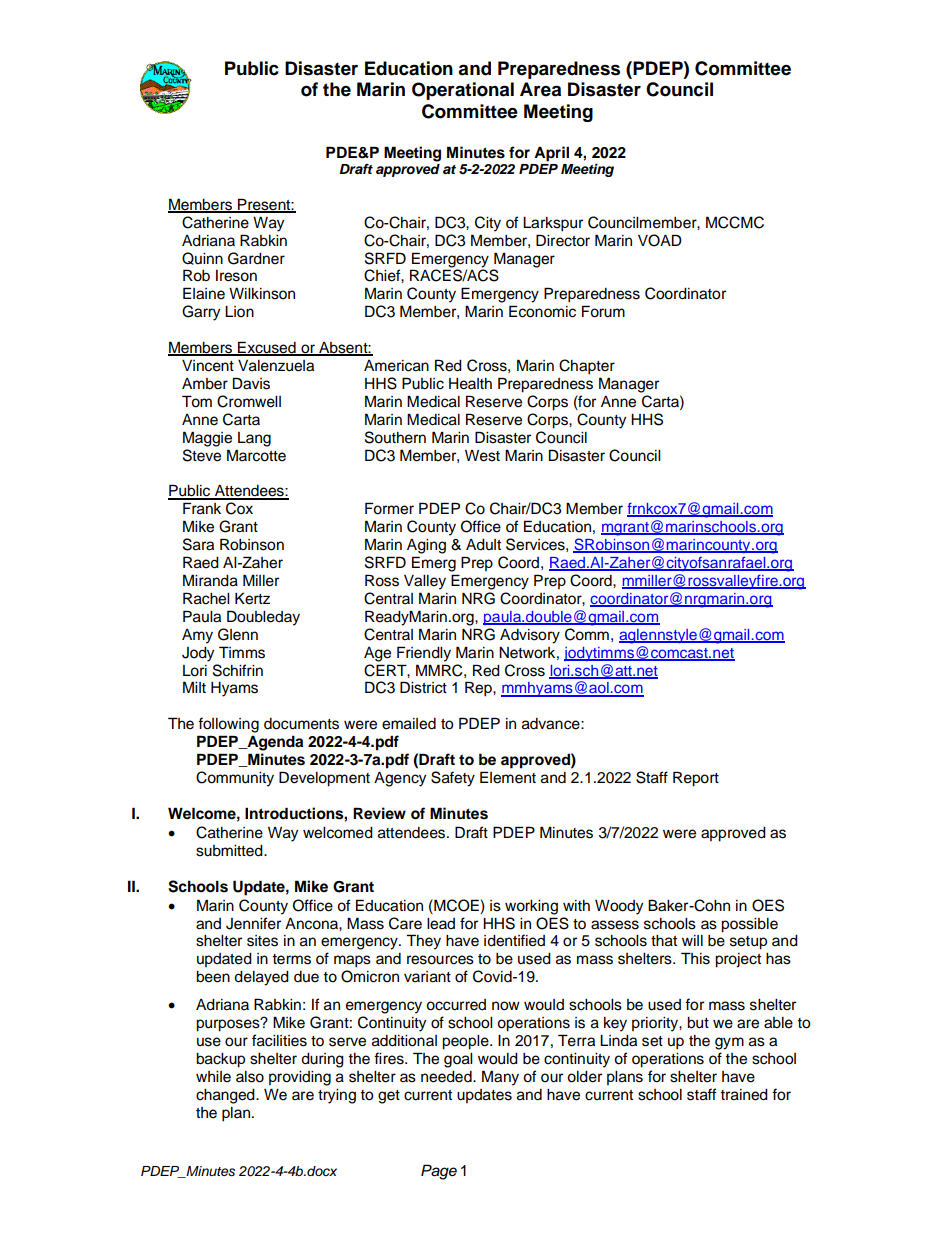 Image resolution: width=952 pixels, height=1233 pixels. Describe the element at coordinates (256, 258) in the page. I see `Gardner` at that location.
